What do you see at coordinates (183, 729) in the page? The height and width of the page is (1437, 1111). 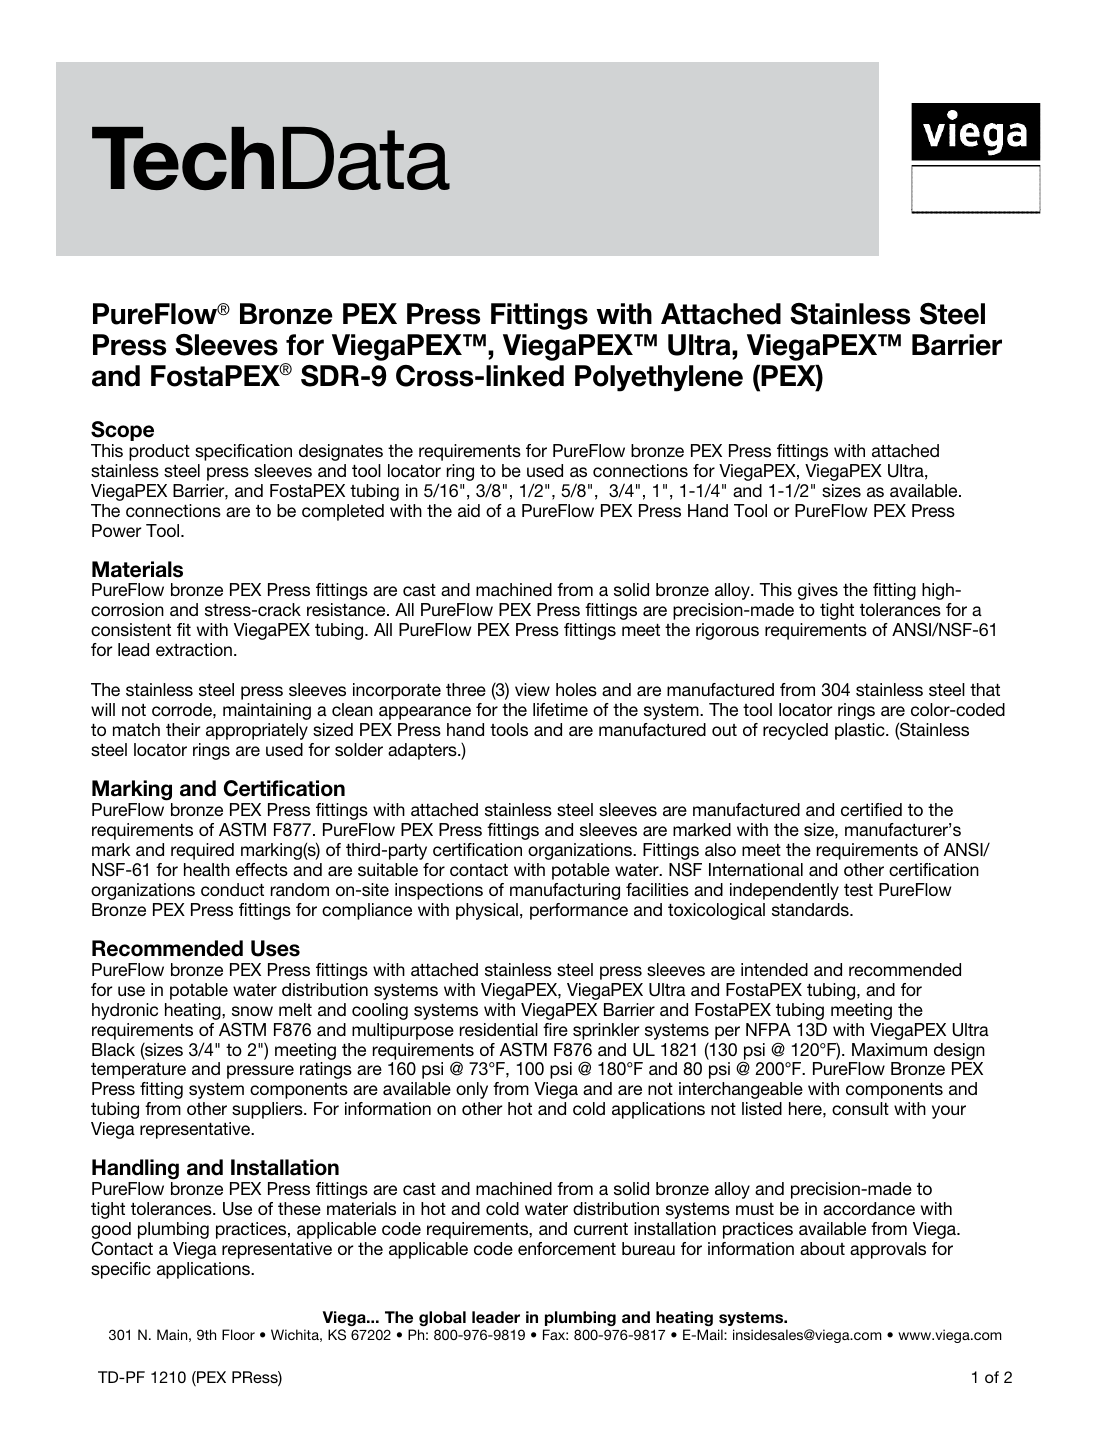 I see `their` at bounding box center [183, 729].
